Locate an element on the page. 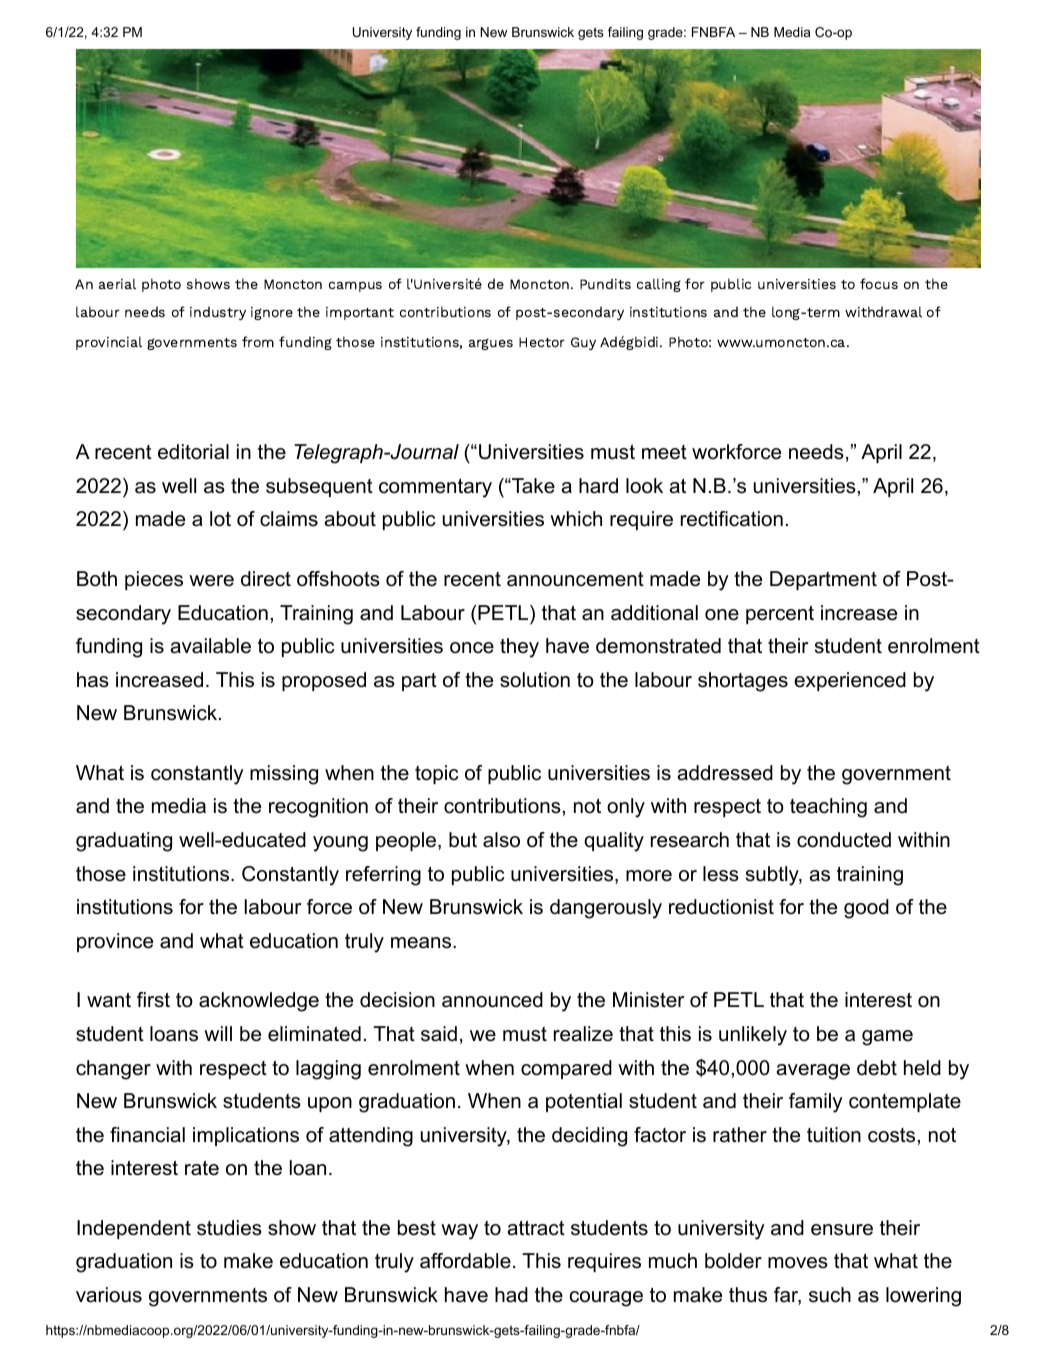 Image resolution: width=1055 pixels, height=1365 pixels. available is located at coordinates (211, 646).
